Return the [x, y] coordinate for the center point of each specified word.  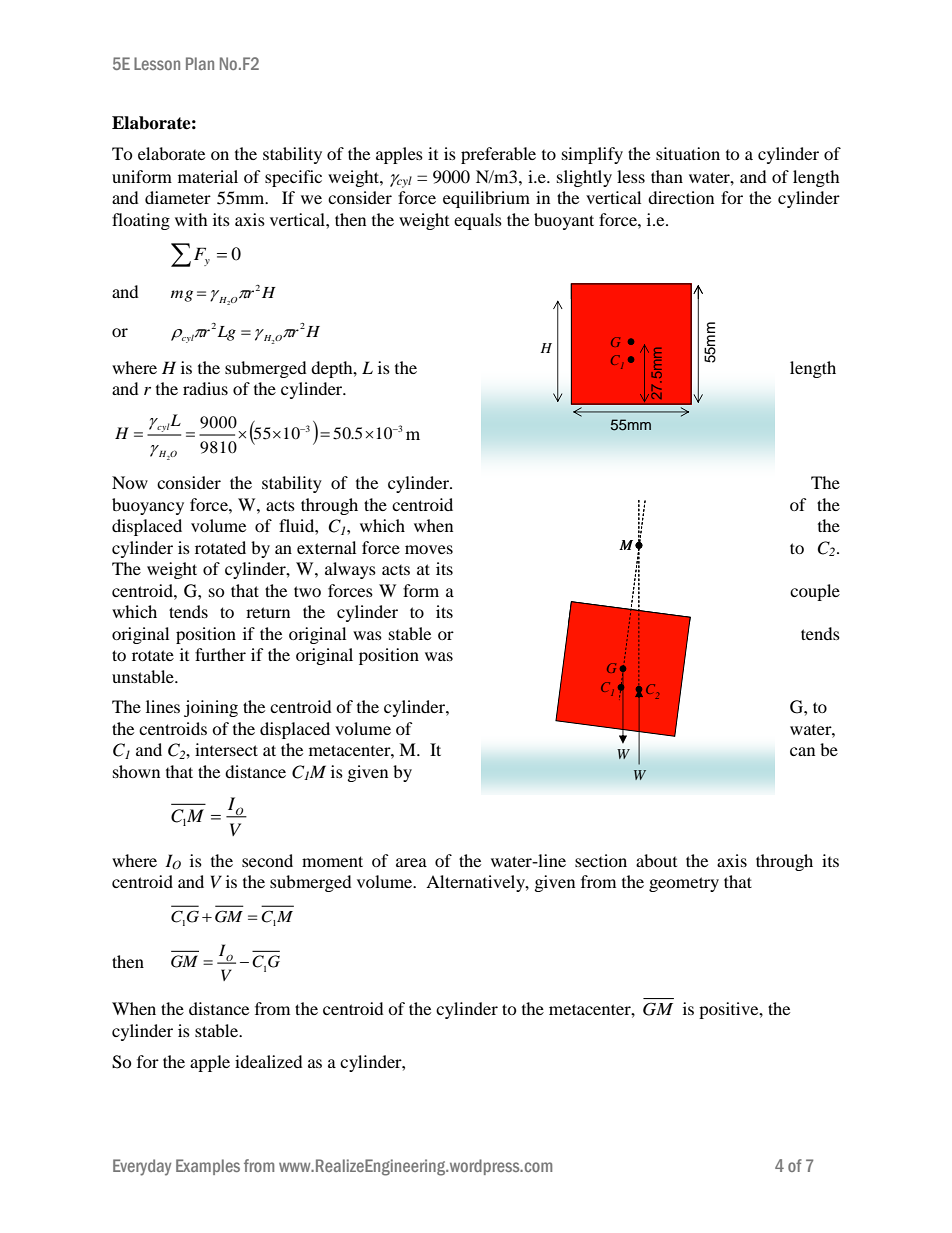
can [802, 751]
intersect [226, 749]
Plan [200, 63]
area [411, 862]
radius [205, 388]
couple [815, 592]
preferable [498, 155]
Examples [208, 1167]
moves [429, 549]
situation [688, 153]
